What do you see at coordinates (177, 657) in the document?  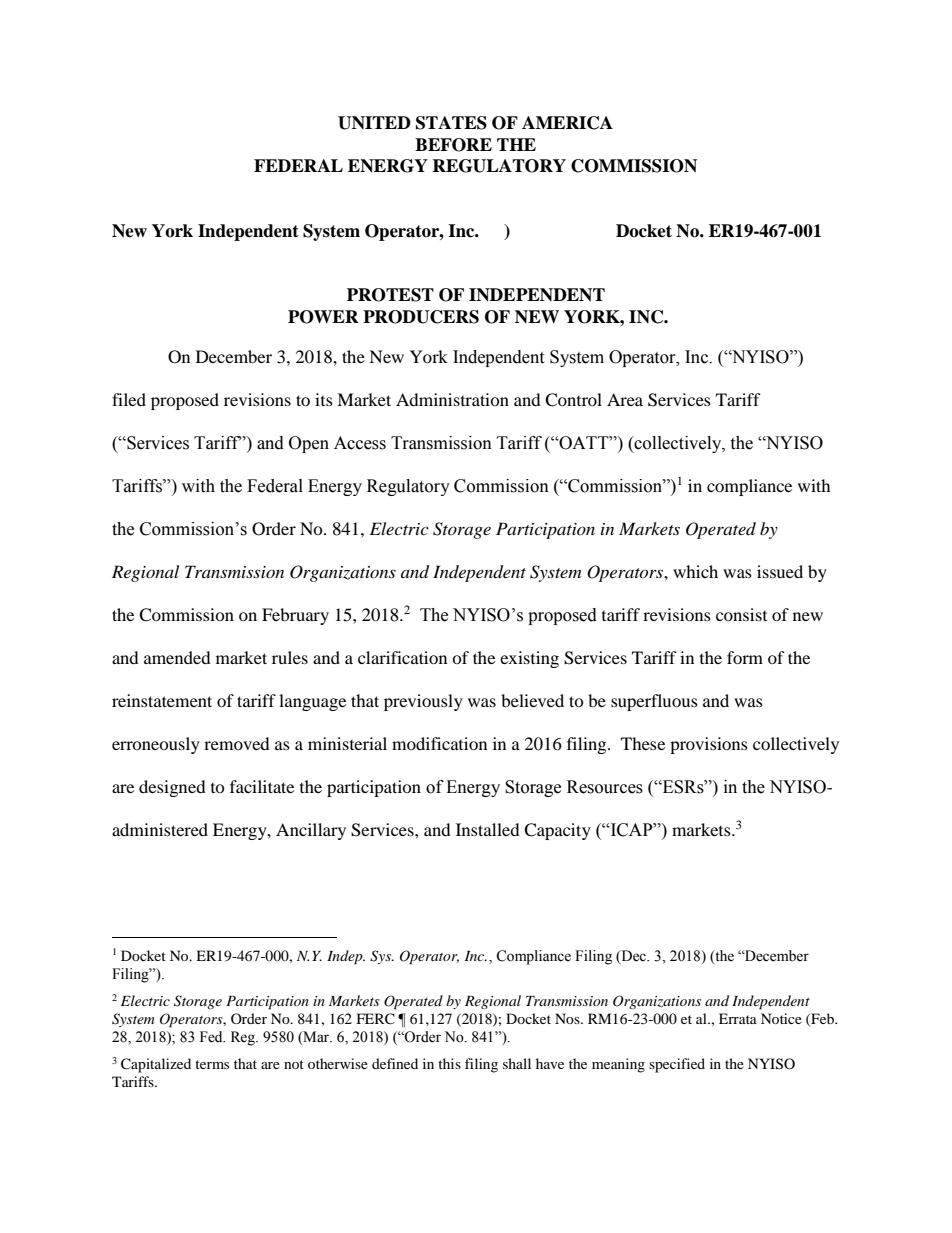 I see `amended` at bounding box center [177, 657].
